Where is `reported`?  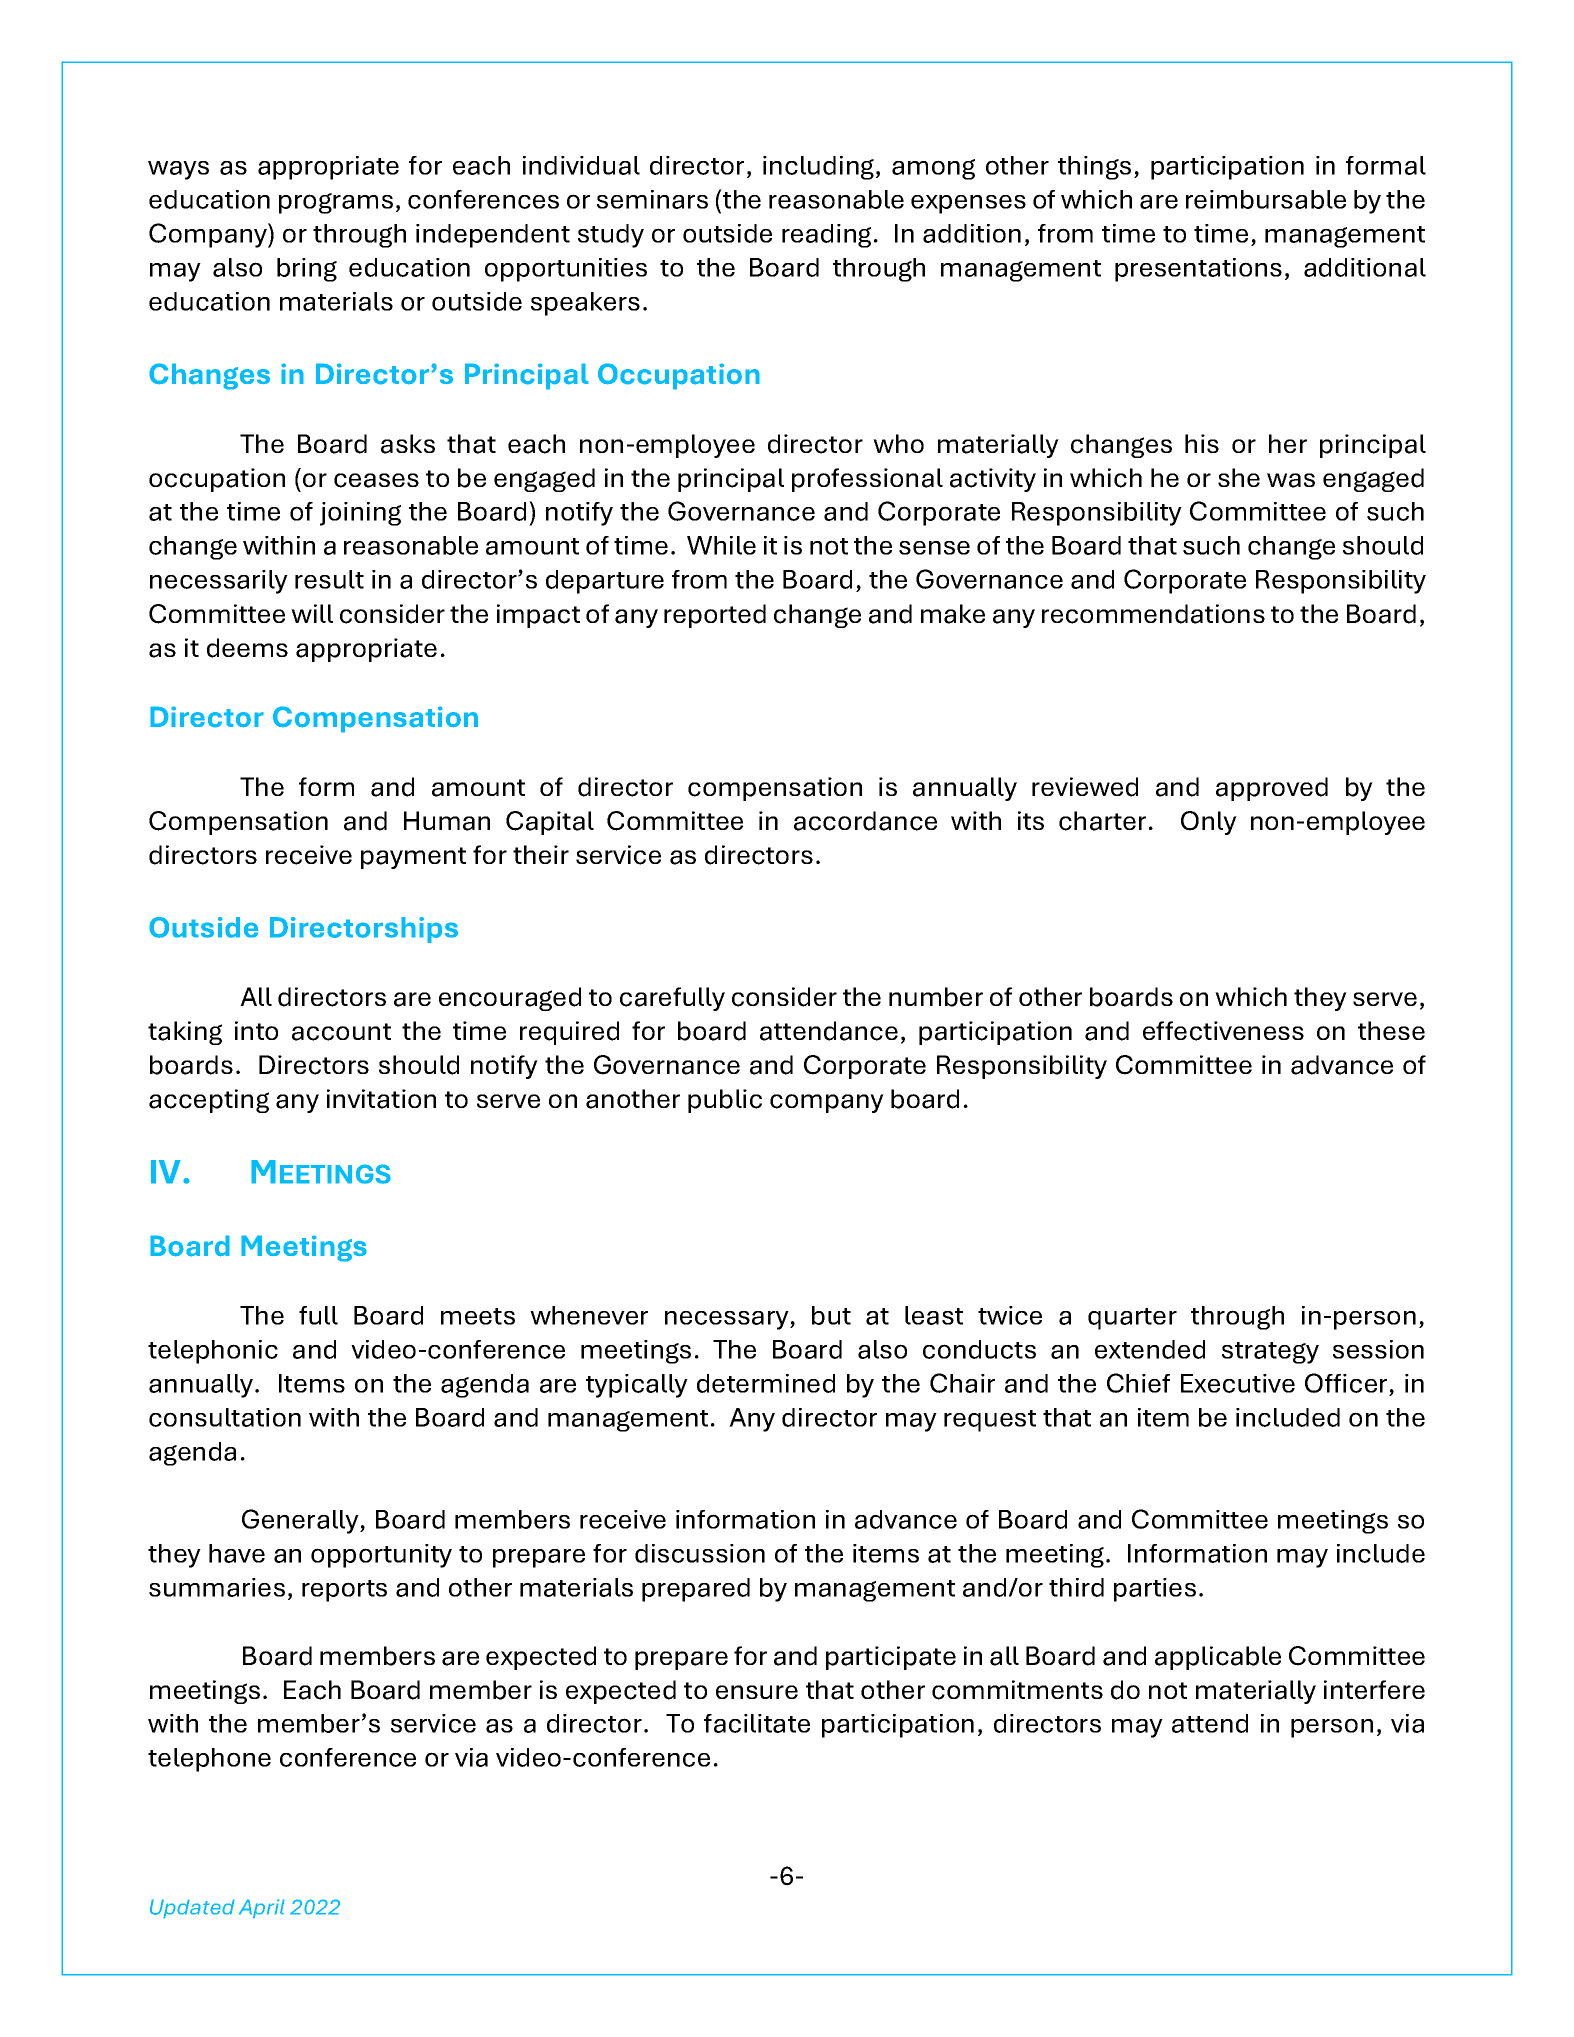 reported is located at coordinates (715, 616).
